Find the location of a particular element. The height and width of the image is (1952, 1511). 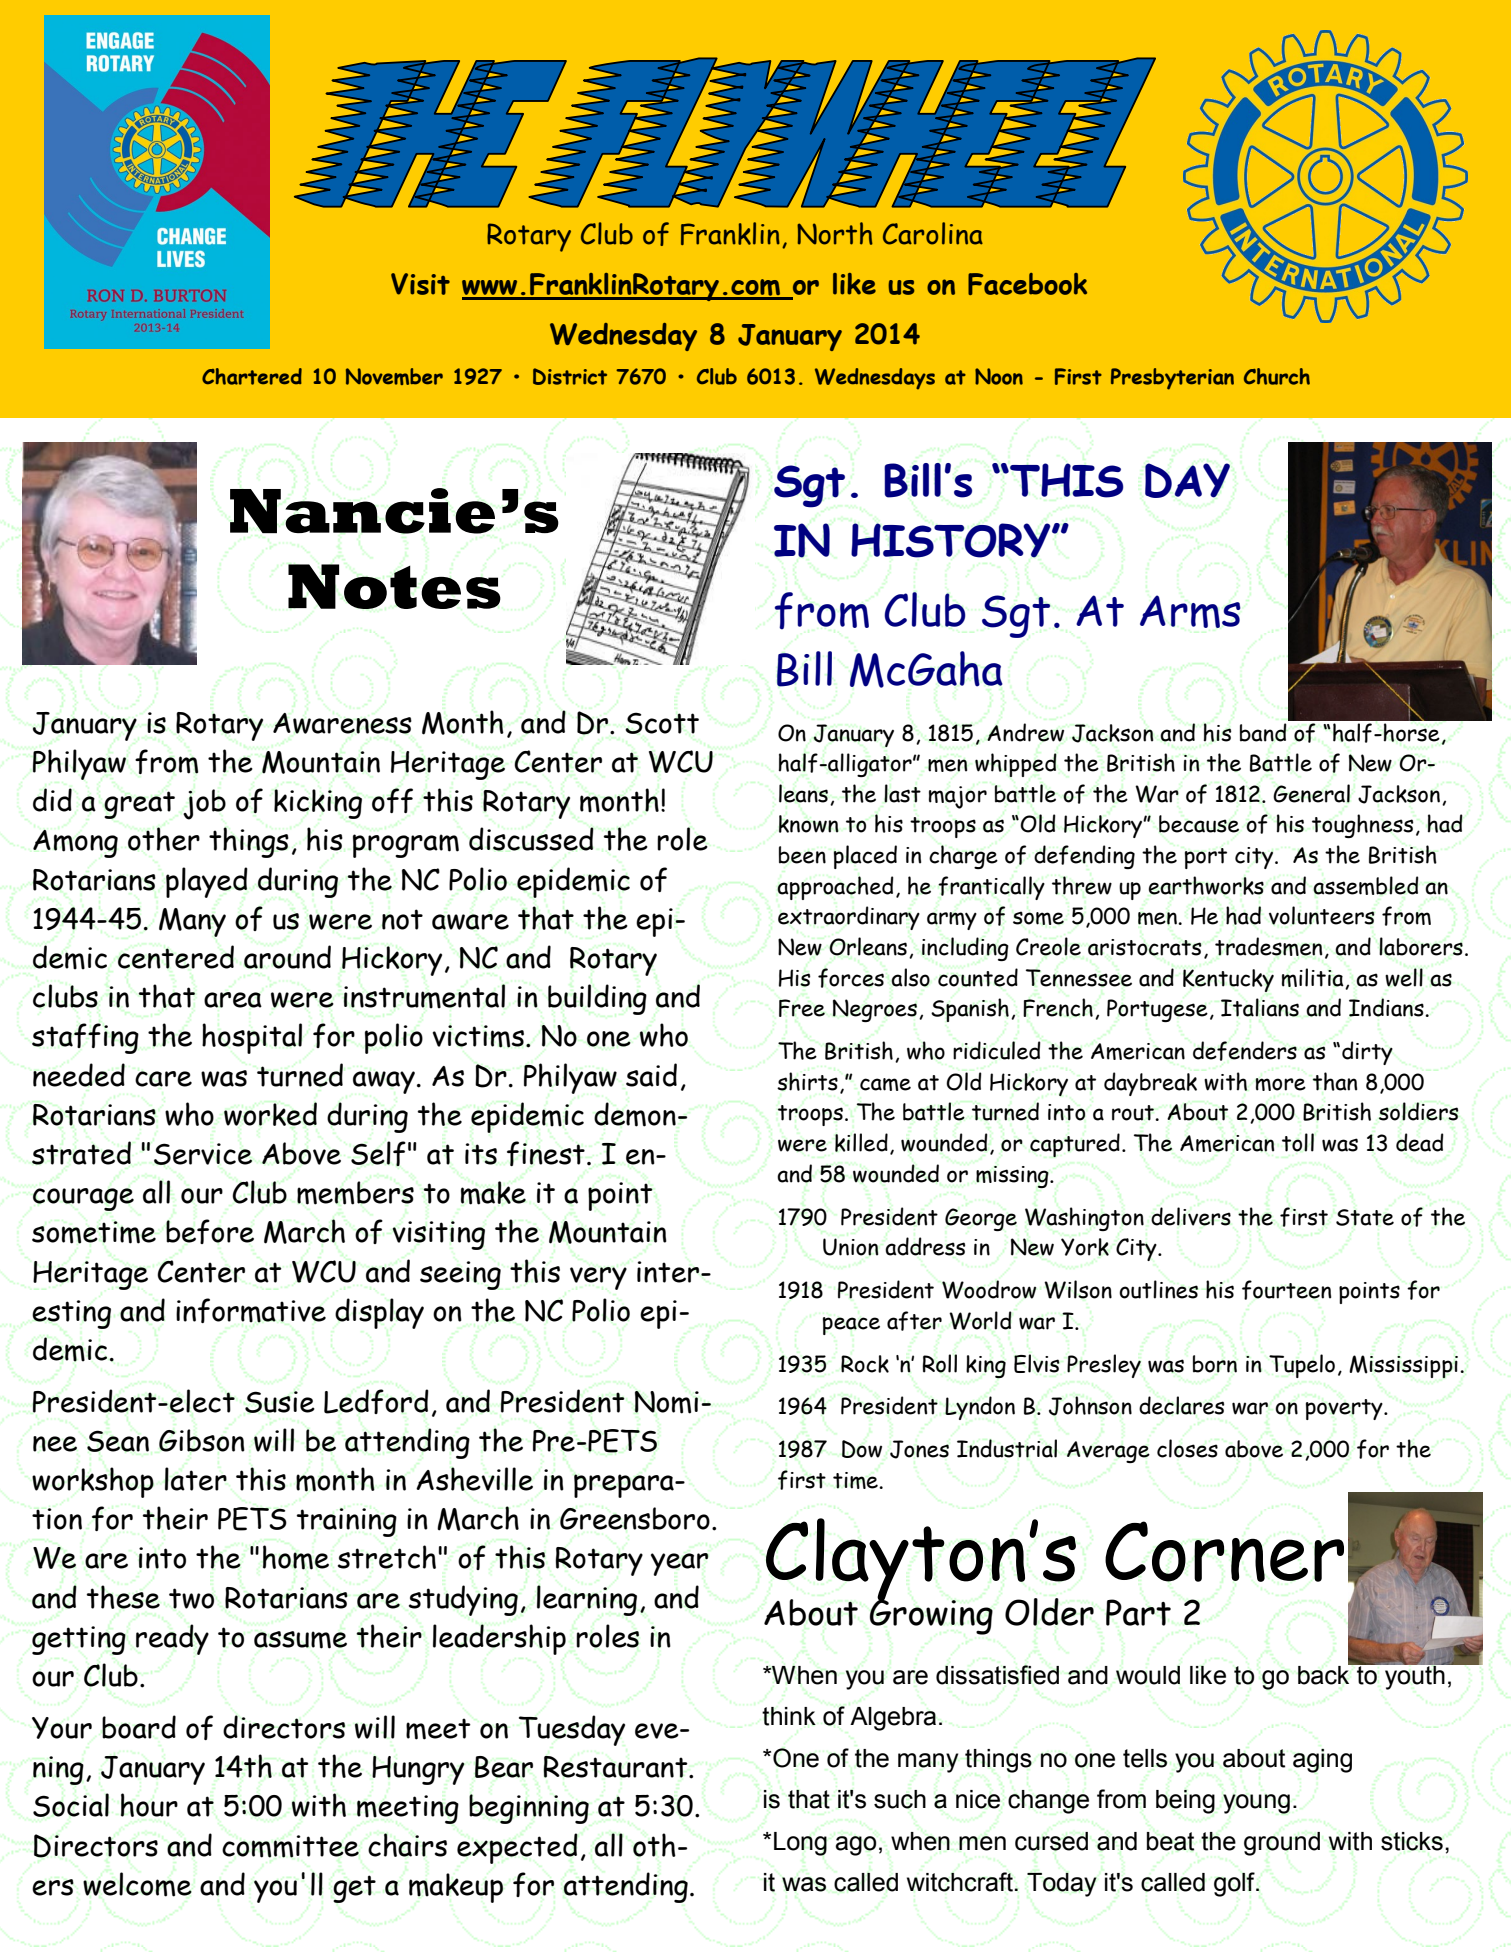

North is located at coordinates (835, 233).
